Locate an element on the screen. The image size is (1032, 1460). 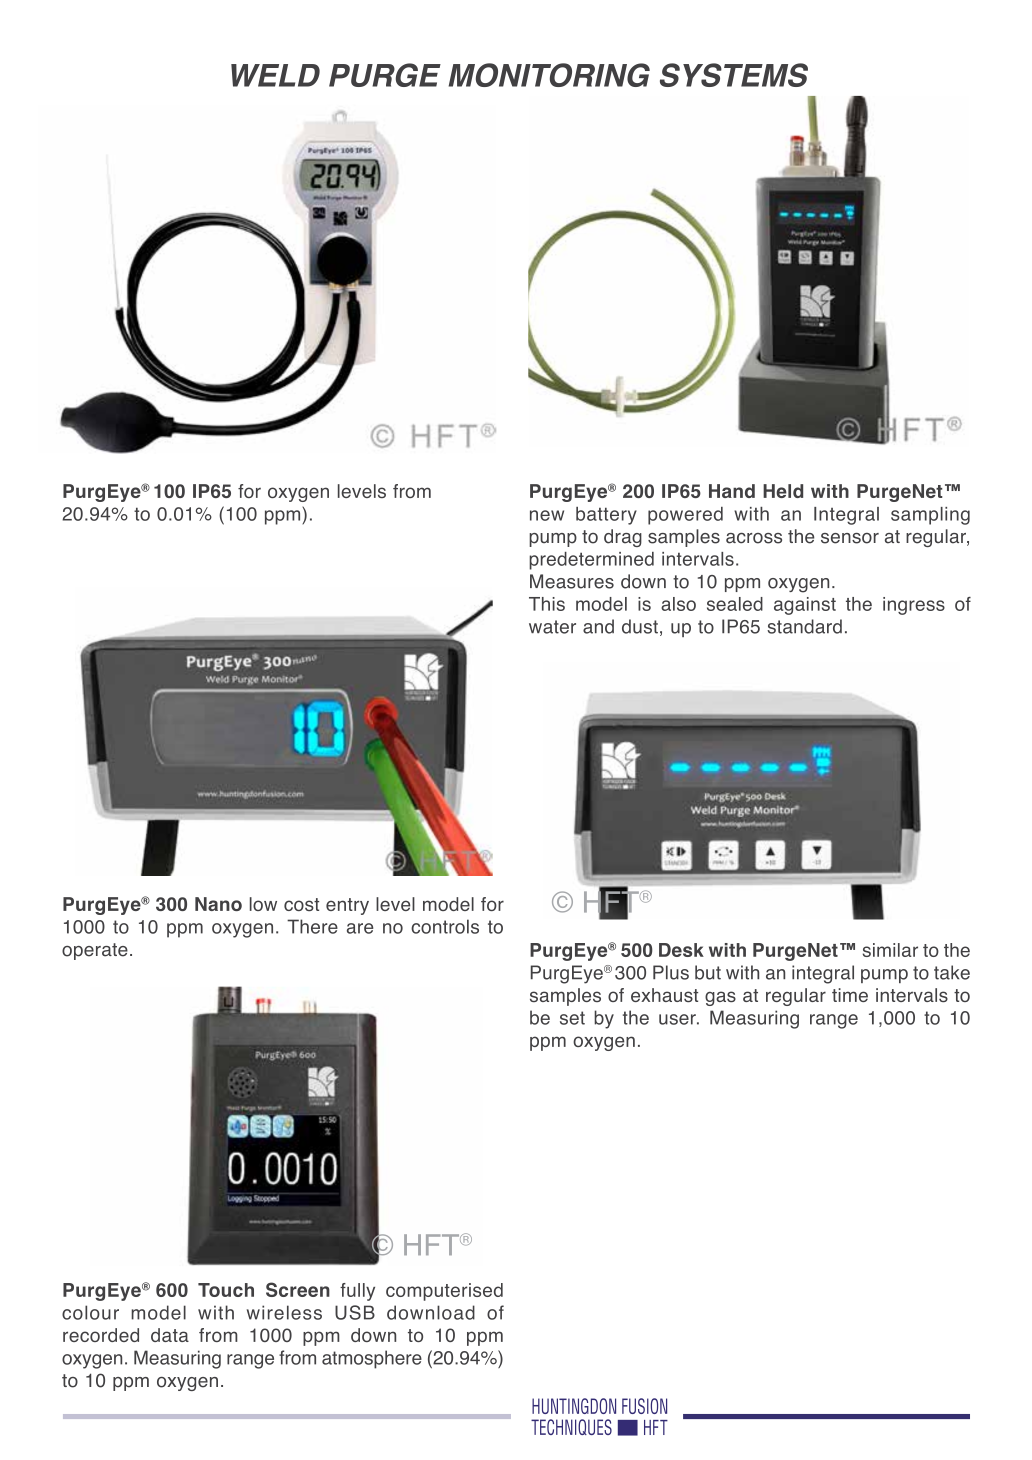
time is located at coordinates (850, 995).
